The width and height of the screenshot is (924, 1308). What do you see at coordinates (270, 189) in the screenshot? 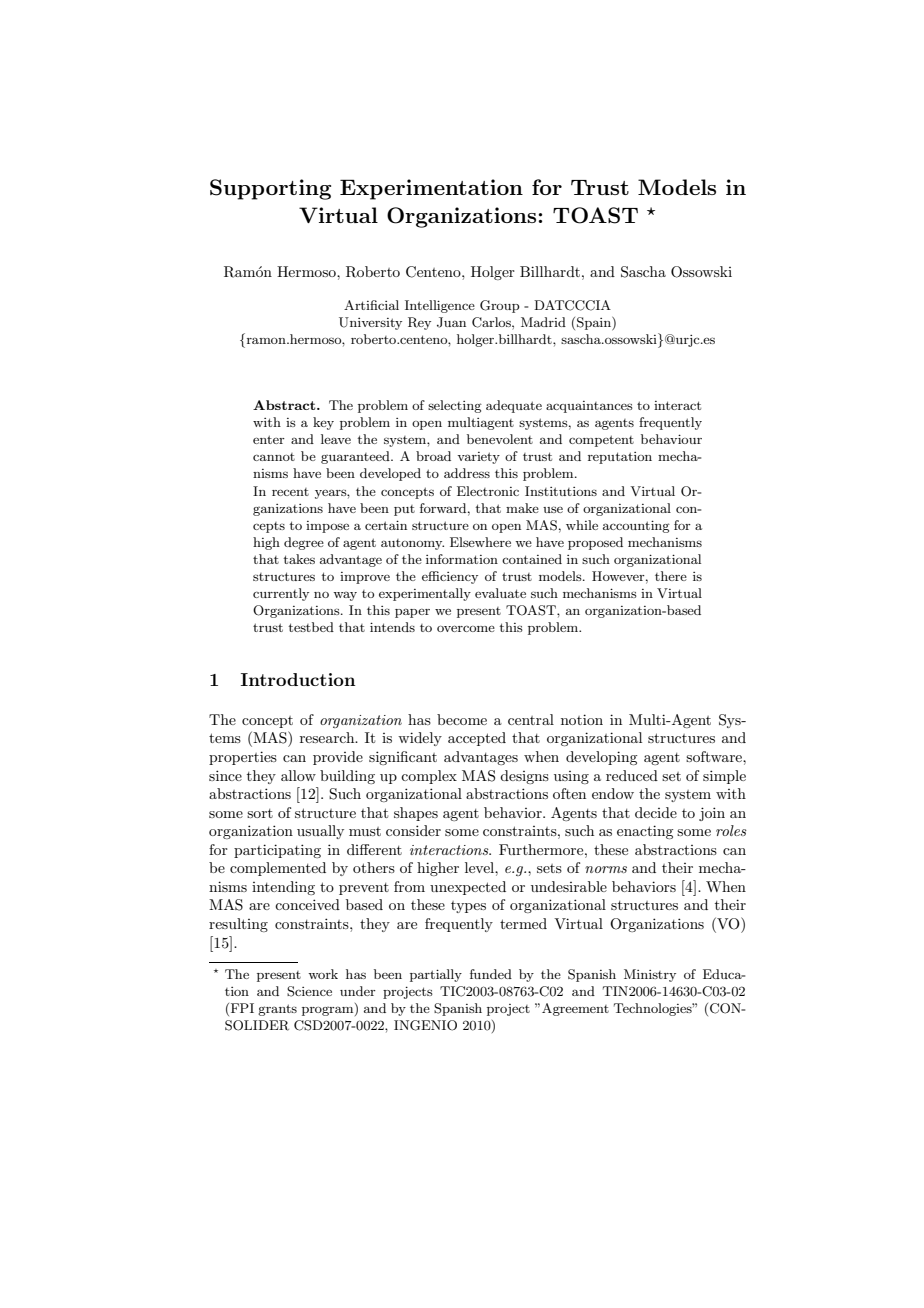
I see `Supporting` at bounding box center [270, 189].
